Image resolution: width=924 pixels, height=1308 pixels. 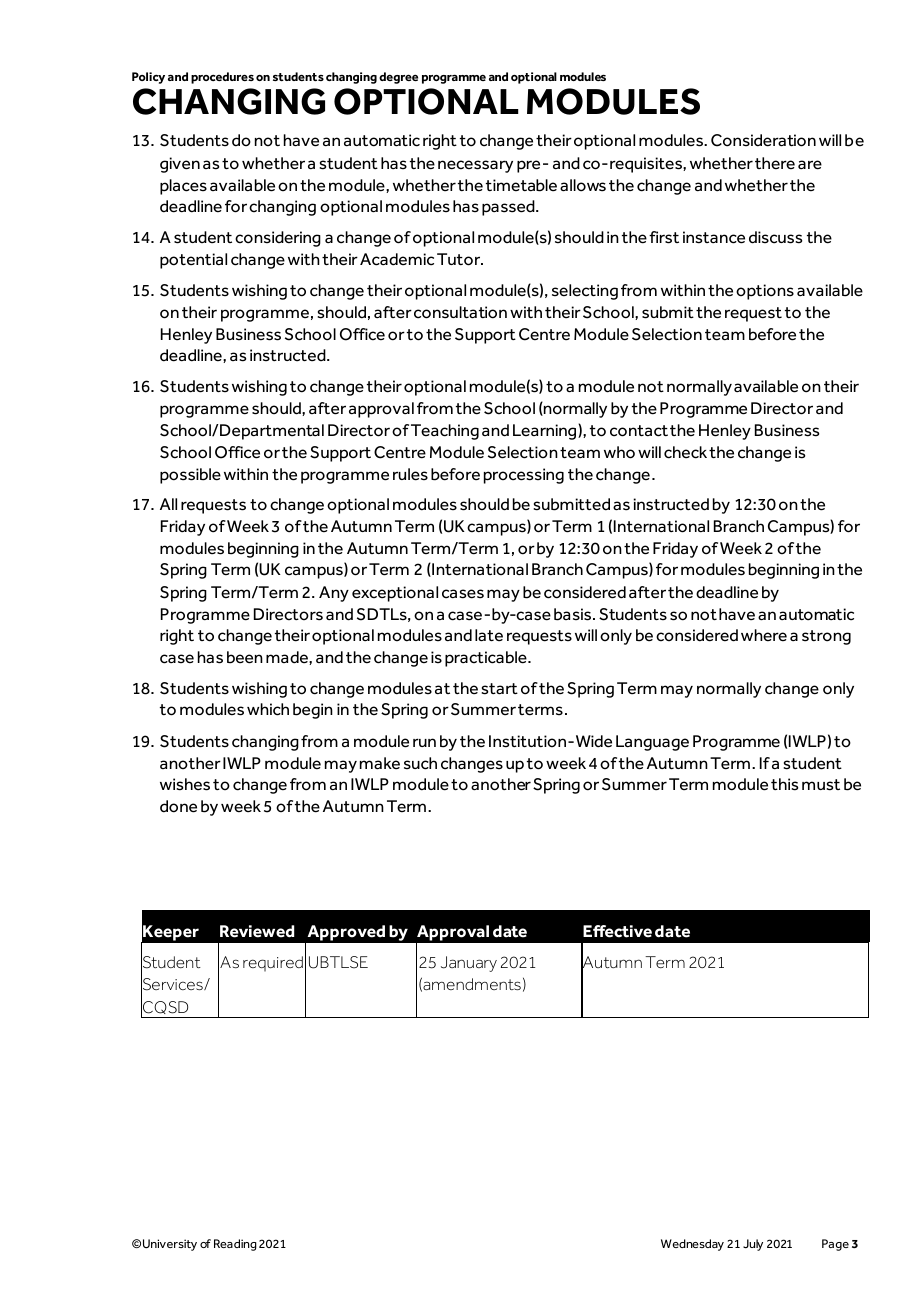 What do you see at coordinates (487, 659) in the screenshot?
I see `practicable` at bounding box center [487, 659].
